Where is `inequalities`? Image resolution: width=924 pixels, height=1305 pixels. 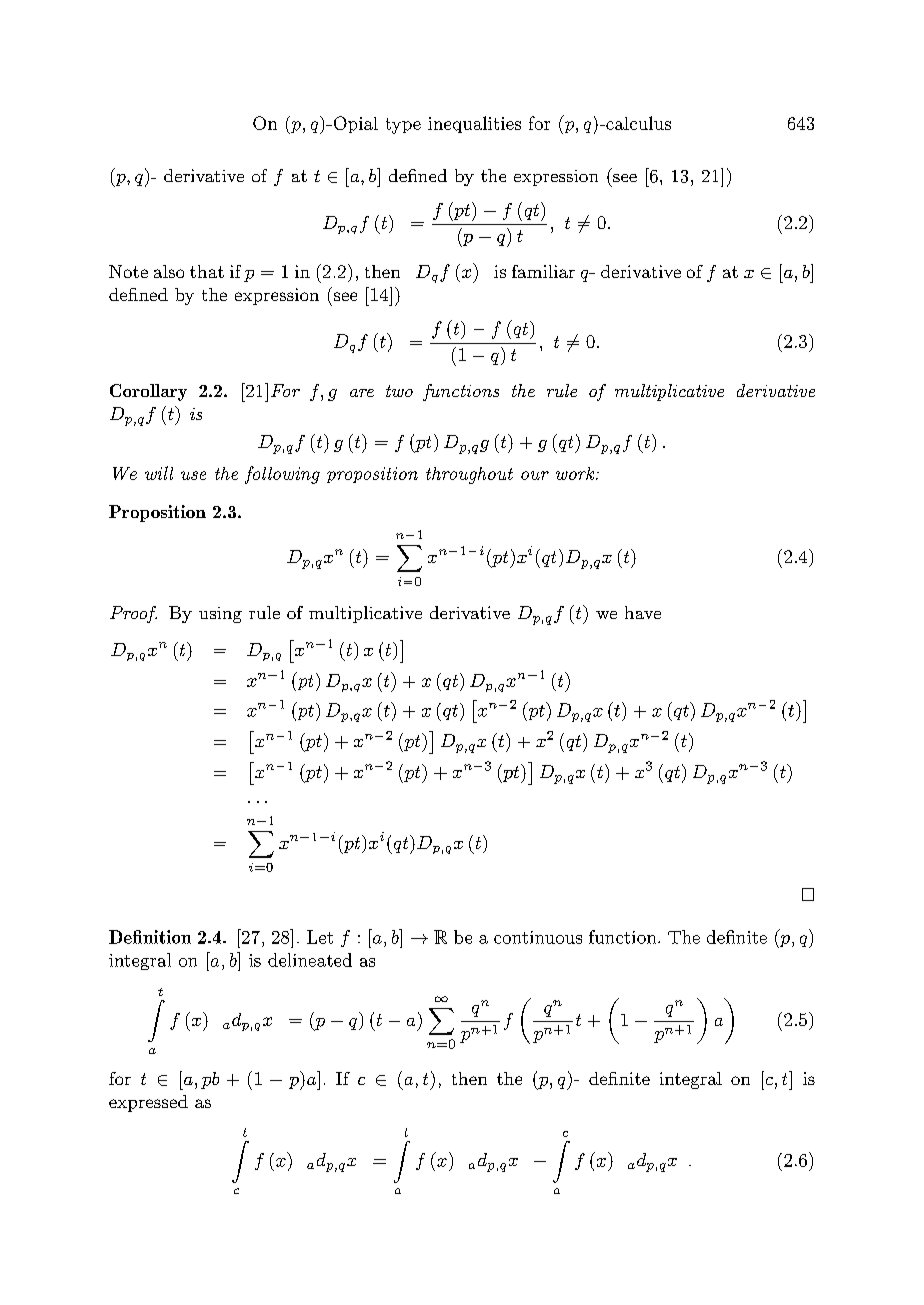 inequalities is located at coordinates (474, 124).
